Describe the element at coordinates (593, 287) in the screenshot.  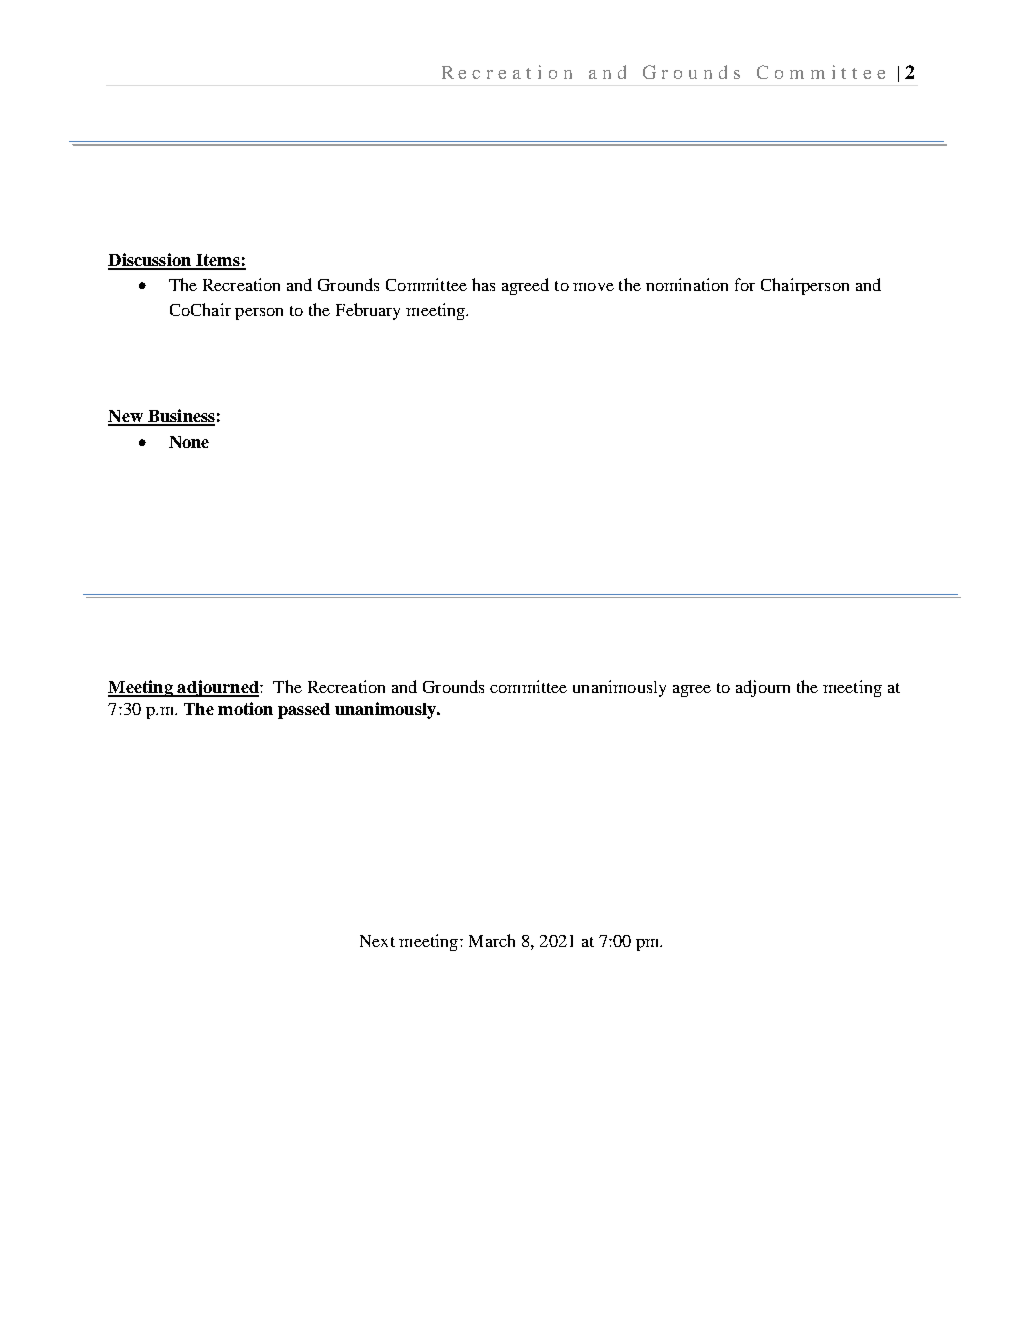
I see `move` at that location.
